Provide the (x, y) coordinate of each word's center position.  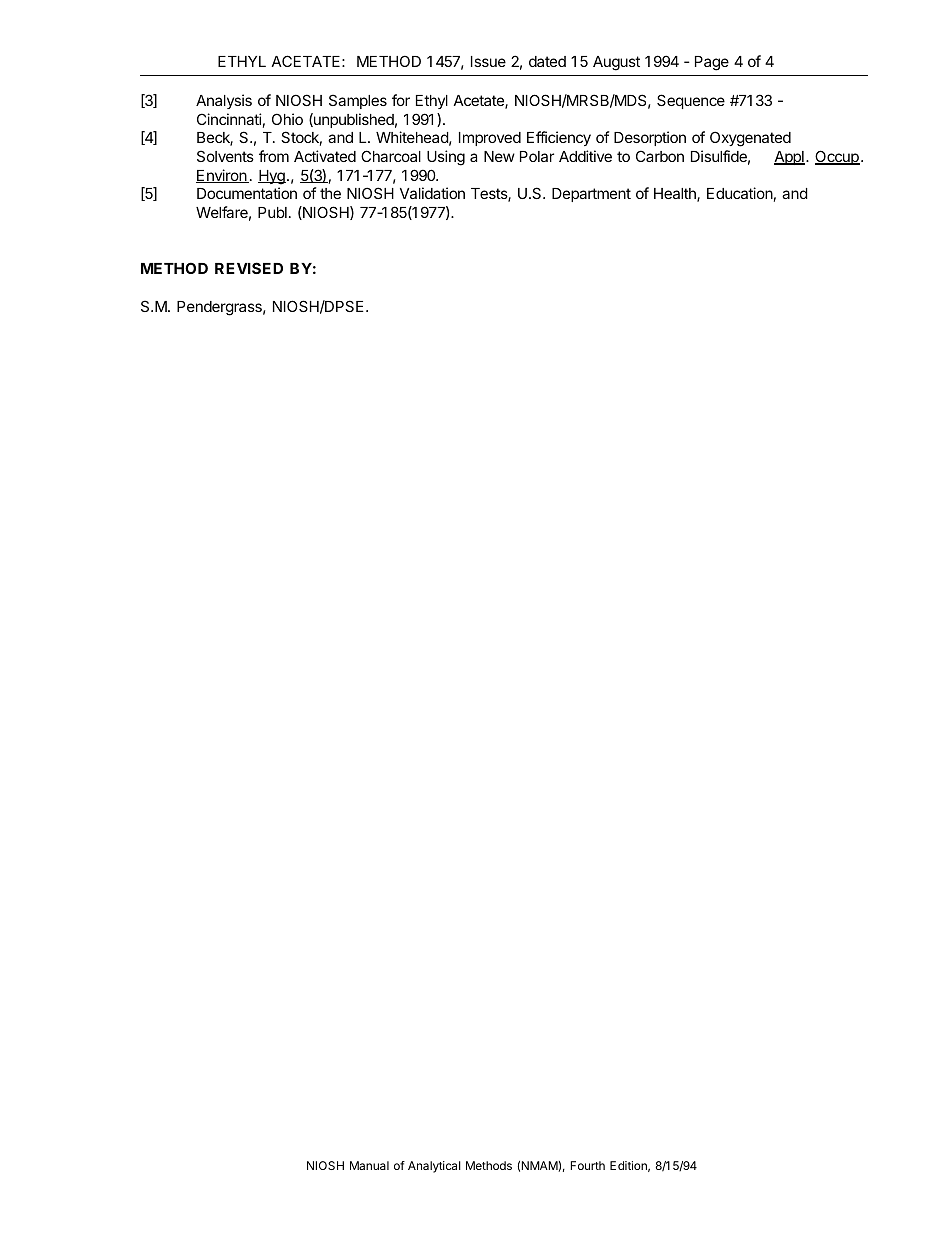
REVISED (249, 268)
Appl (789, 158)
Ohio (287, 119)
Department (591, 195)
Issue (488, 61)
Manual (369, 1165)
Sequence (691, 101)
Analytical (434, 1167)
